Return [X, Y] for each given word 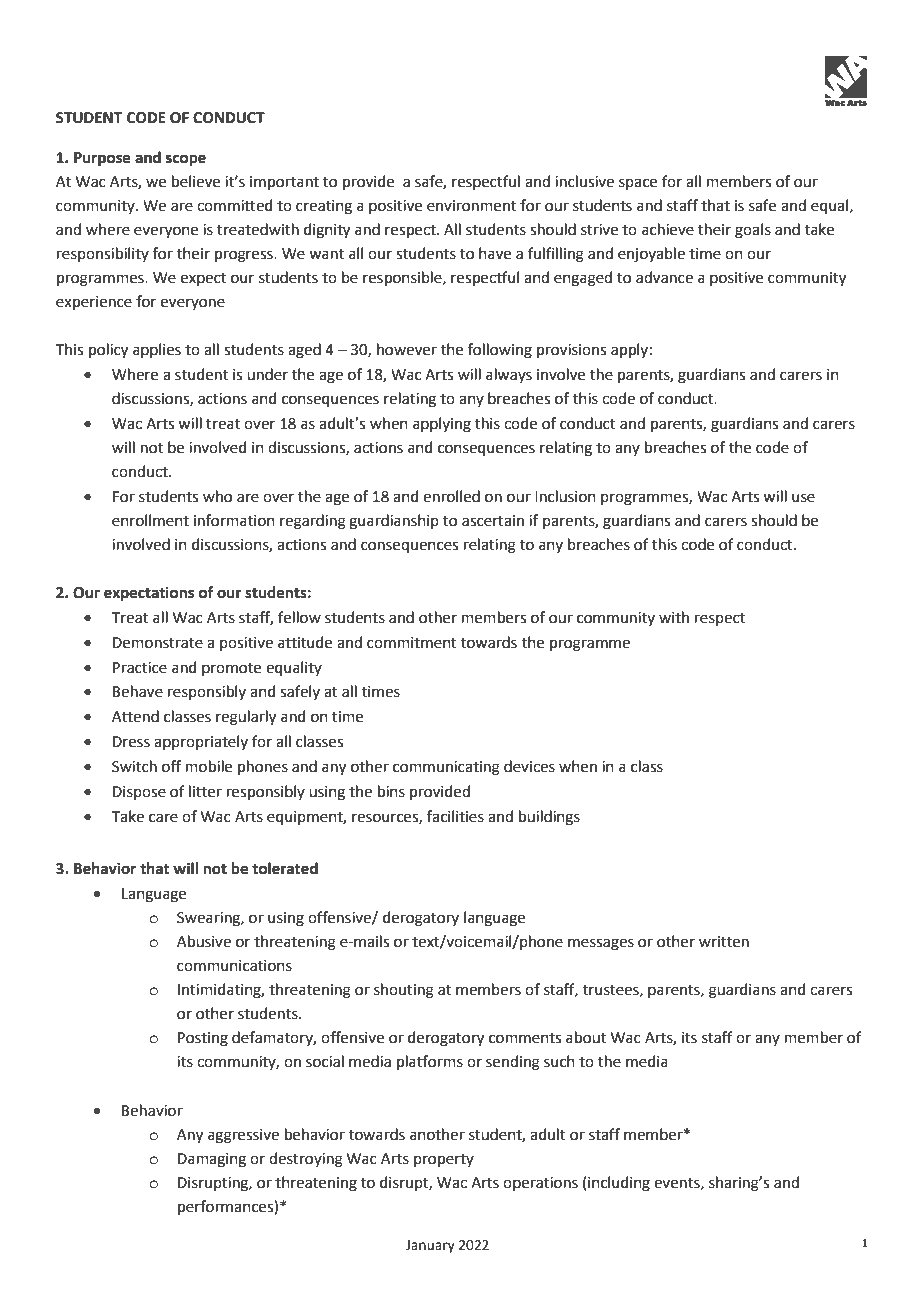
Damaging [212, 1160]
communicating [446, 768]
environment [472, 206]
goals [753, 231]
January [430, 1246]
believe [196, 181]
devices [529, 766]
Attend [135, 716]
